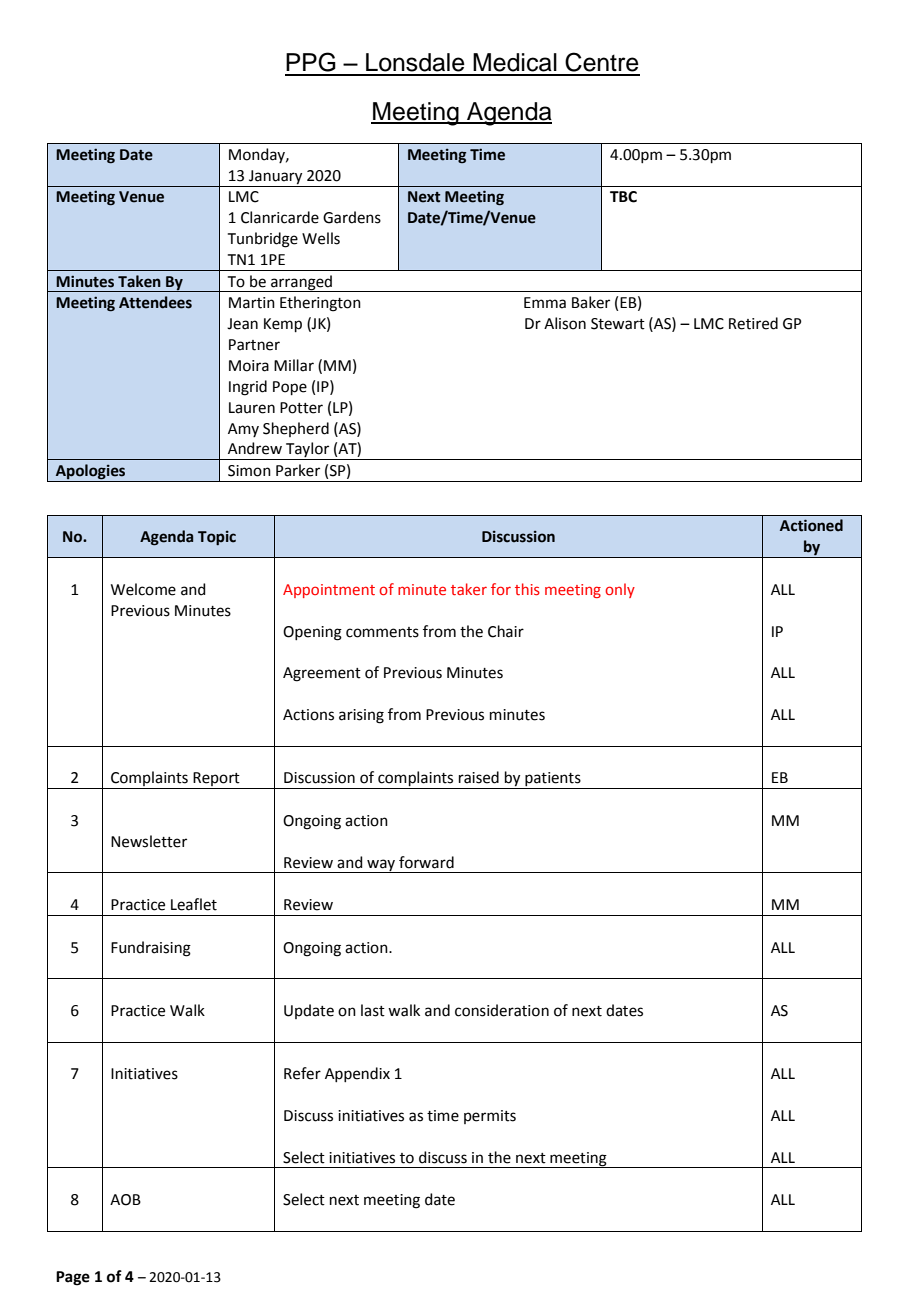  I want to click on TBC, so click(623, 197).
